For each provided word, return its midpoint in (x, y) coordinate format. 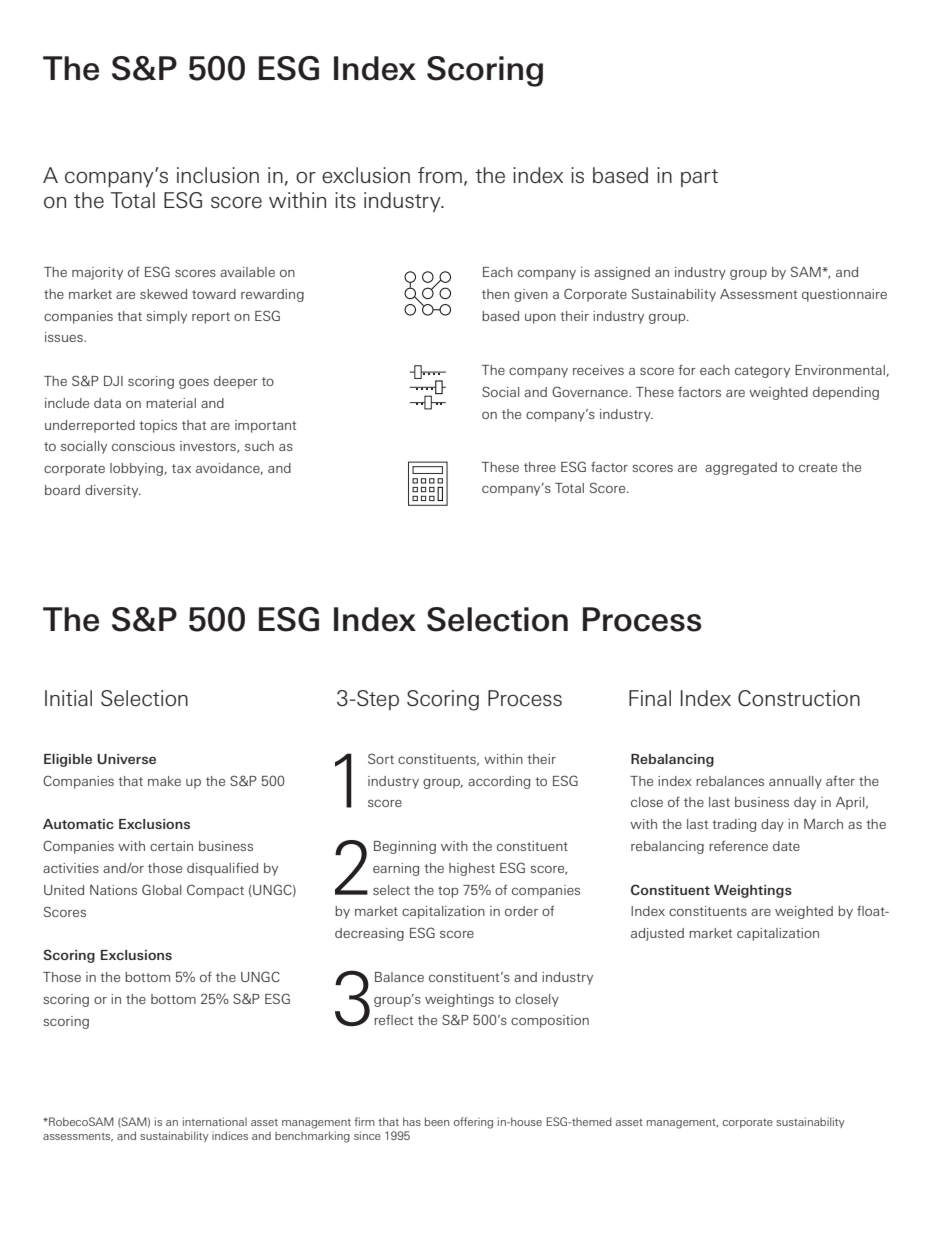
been (437, 1121)
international (215, 1121)
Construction (799, 698)
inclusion (218, 175)
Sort (381, 758)
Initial (68, 698)
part (699, 178)
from (440, 175)
